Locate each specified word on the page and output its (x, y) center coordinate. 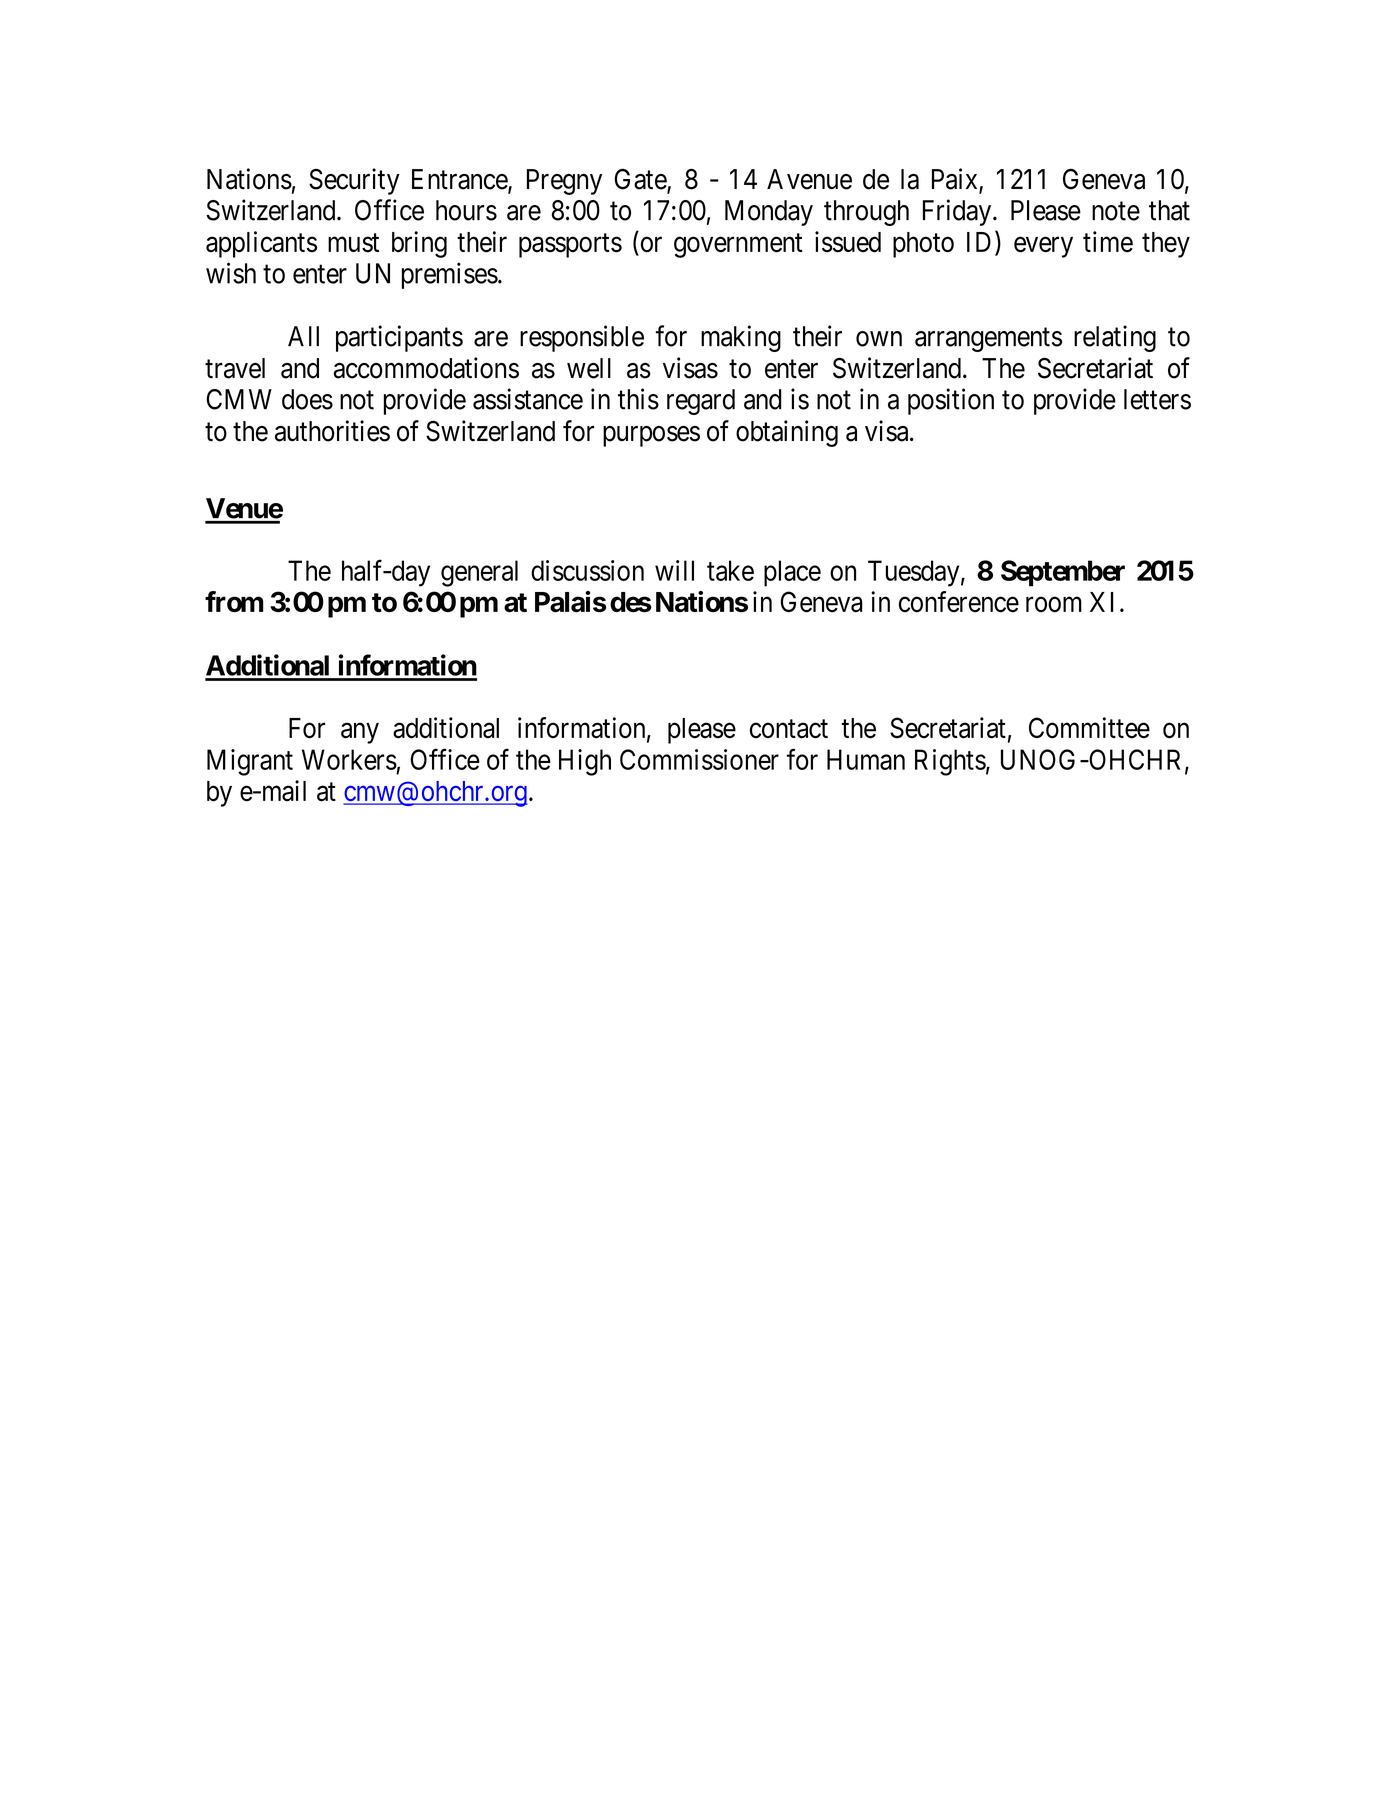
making (741, 338)
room (1054, 605)
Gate (641, 180)
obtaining (787, 433)
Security (354, 181)
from (234, 601)
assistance (528, 399)
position (951, 401)
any (360, 733)
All (303, 336)
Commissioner (699, 759)
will (674, 570)
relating (1115, 338)
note (1116, 211)
